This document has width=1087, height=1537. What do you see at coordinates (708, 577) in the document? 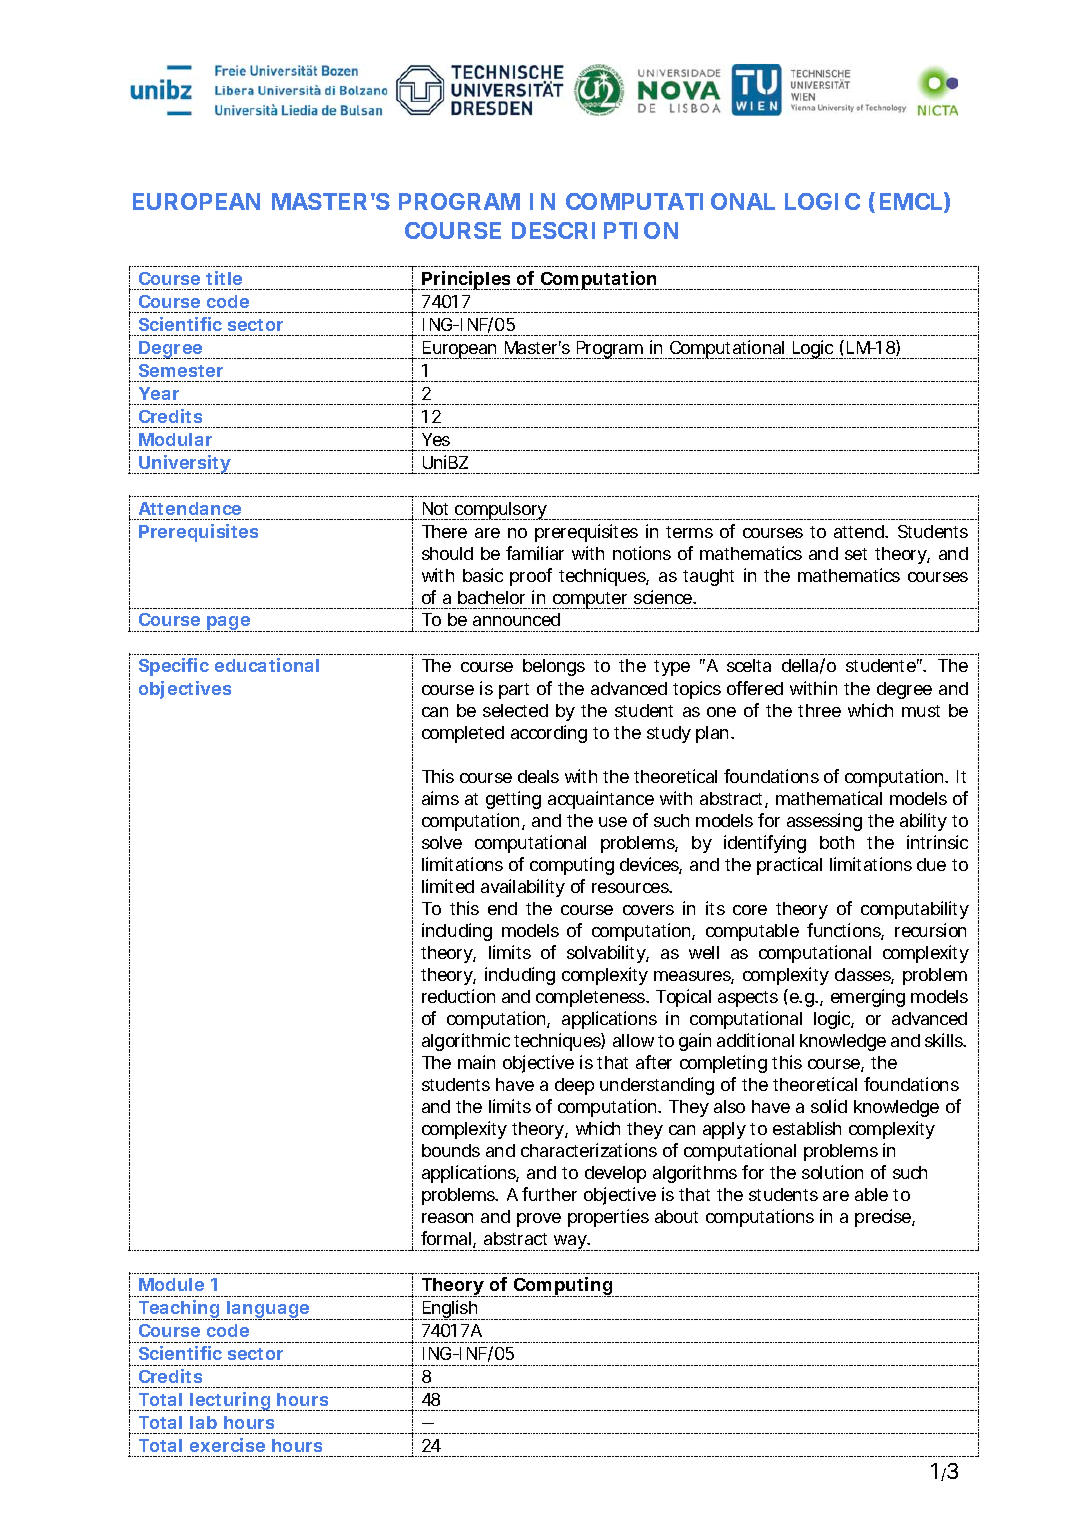
I see `taught` at bounding box center [708, 577].
